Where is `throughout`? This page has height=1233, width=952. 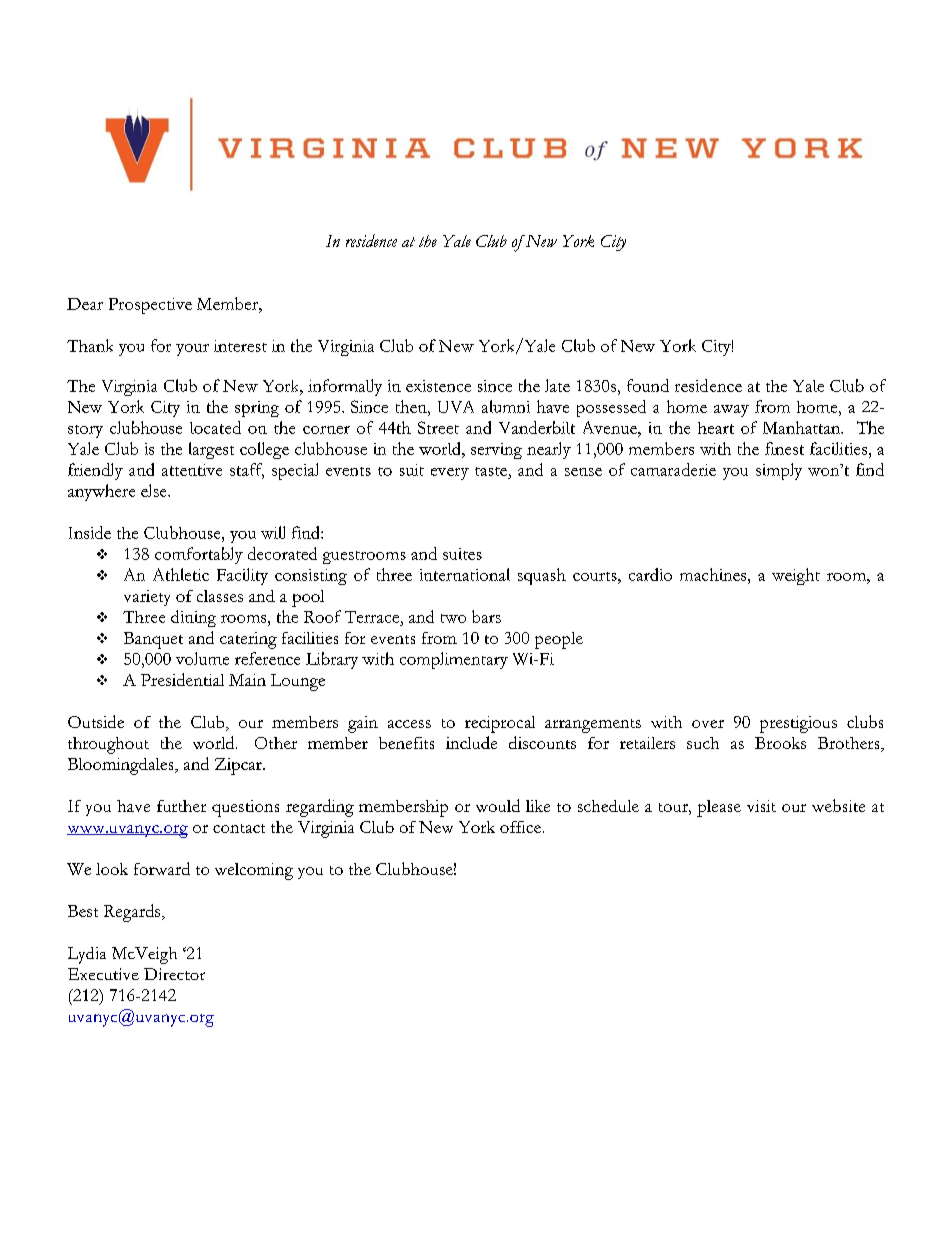 throughout is located at coordinates (108, 745).
